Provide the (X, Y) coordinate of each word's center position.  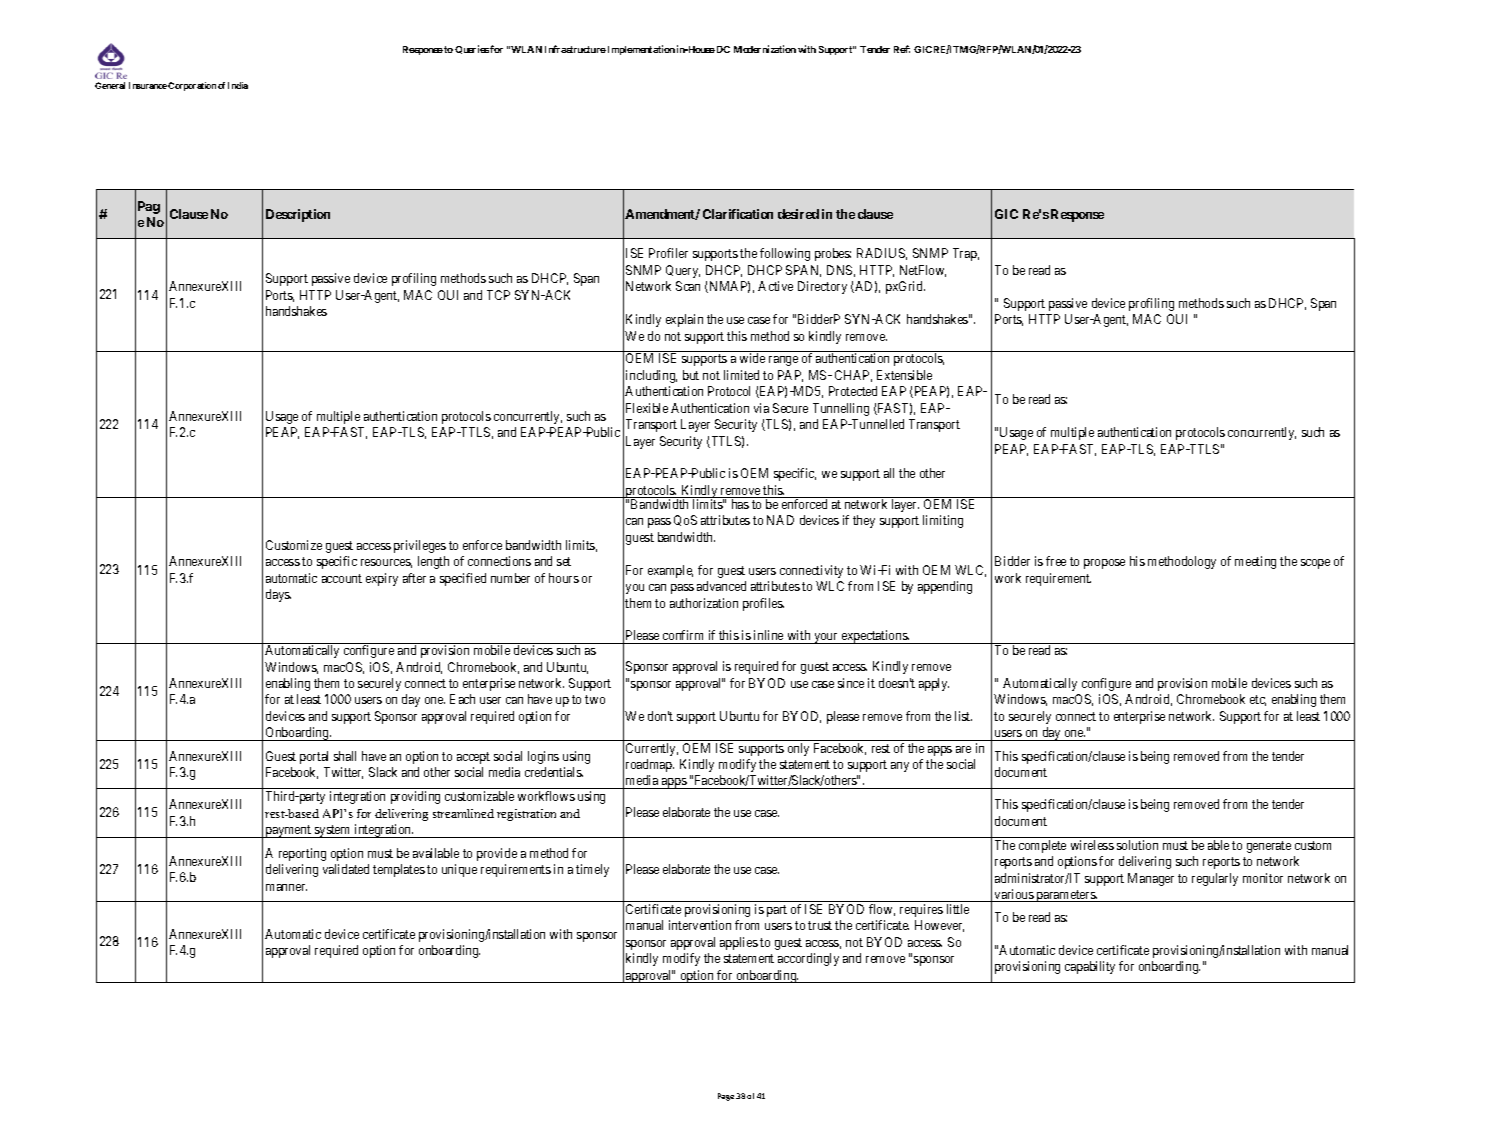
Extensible (904, 375)
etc (1258, 700)
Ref (902, 49)
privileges (420, 546)
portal (314, 757)
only (798, 749)
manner (286, 887)
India (238, 85)
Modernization (765, 49)
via (761, 408)
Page (726, 1097)
